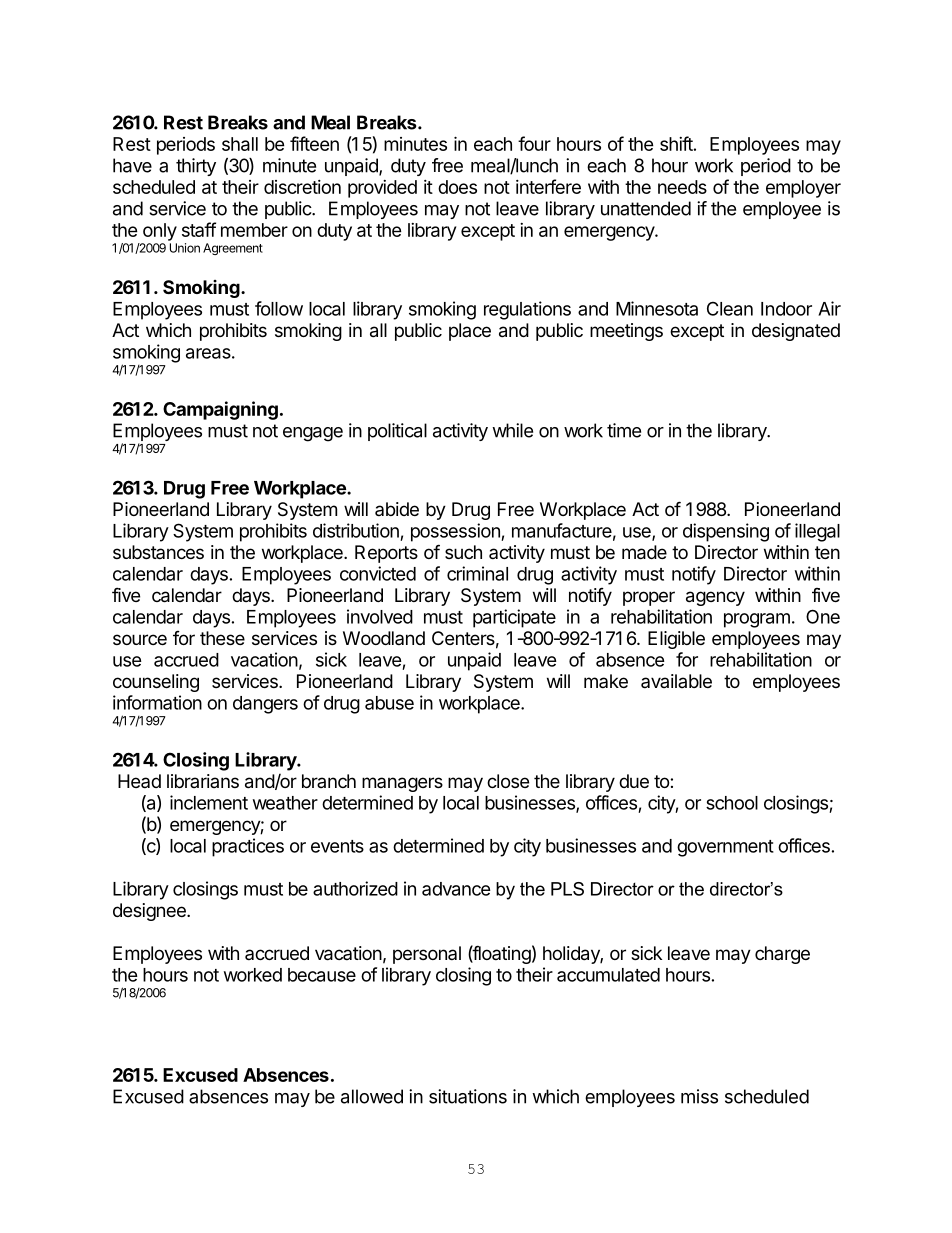 The image size is (952, 1233). Describe the element at coordinates (732, 803) in the screenshot. I see `school` at that location.
